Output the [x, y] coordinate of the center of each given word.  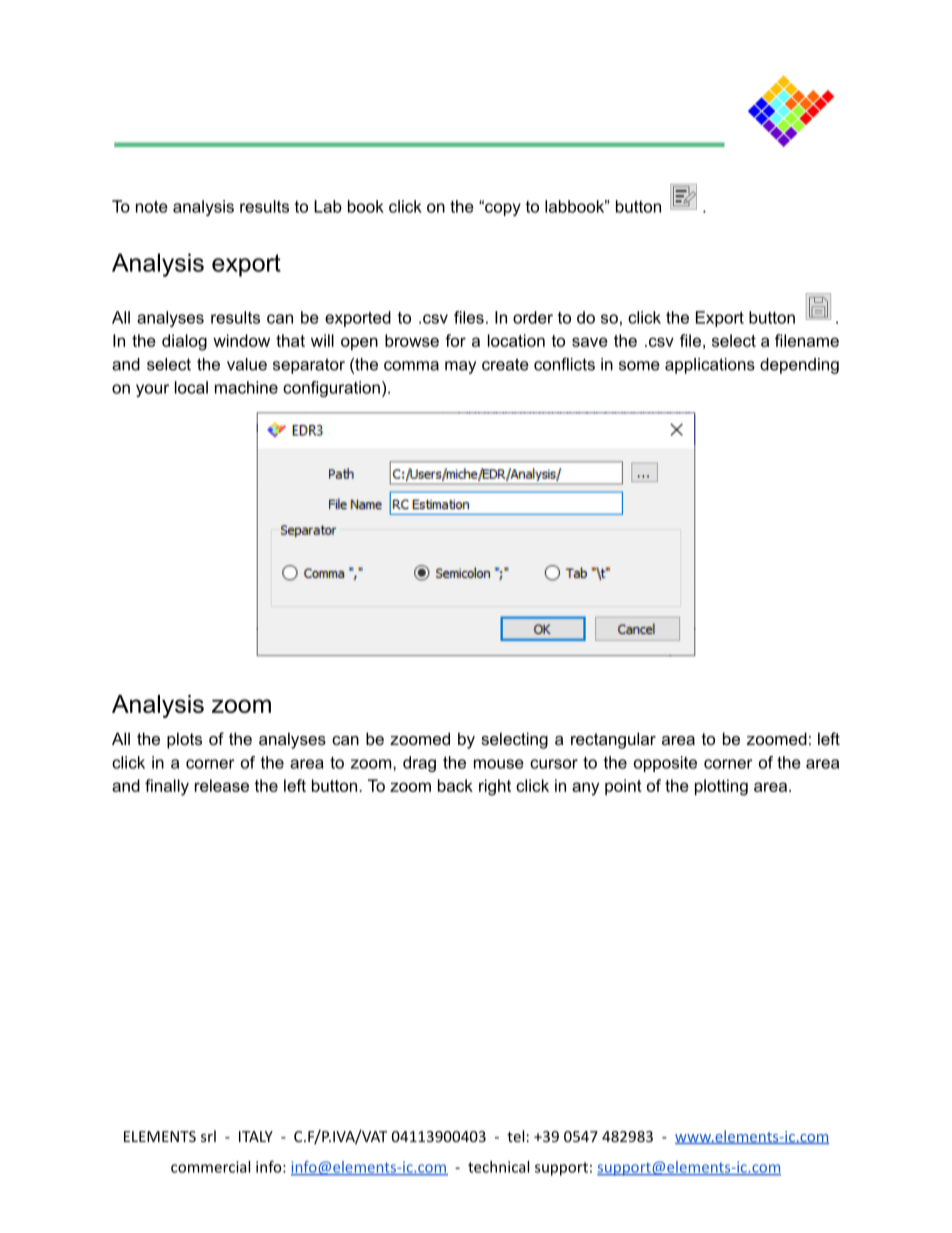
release [222, 785]
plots [184, 740]
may [460, 367]
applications [710, 366]
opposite [665, 764]
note [152, 207]
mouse [499, 764]
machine [246, 387]
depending [799, 366]
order [533, 317]
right [495, 787]
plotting [721, 787]
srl [208, 1136]
